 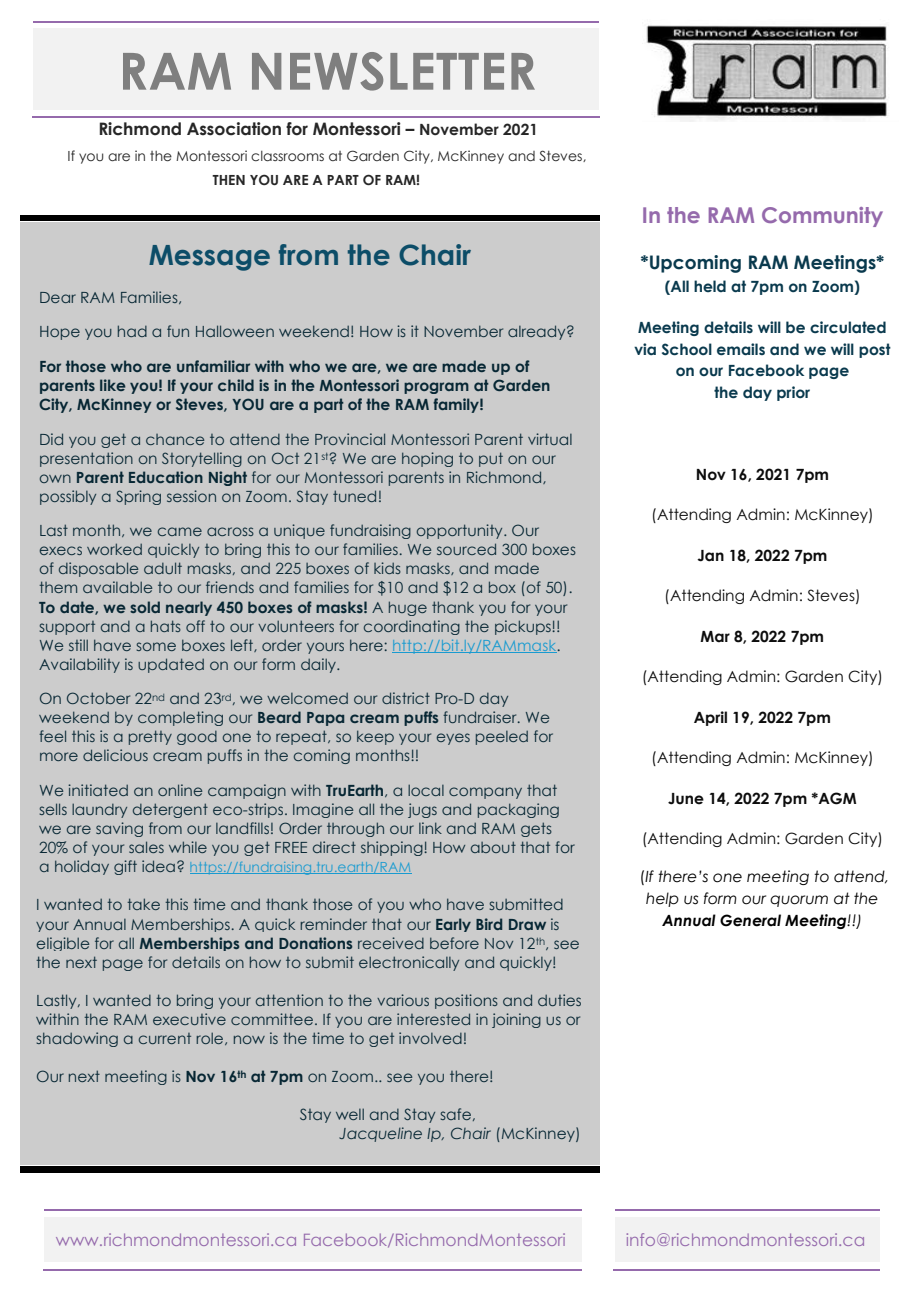 I want to click on current, so click(x=165, y=1038).
